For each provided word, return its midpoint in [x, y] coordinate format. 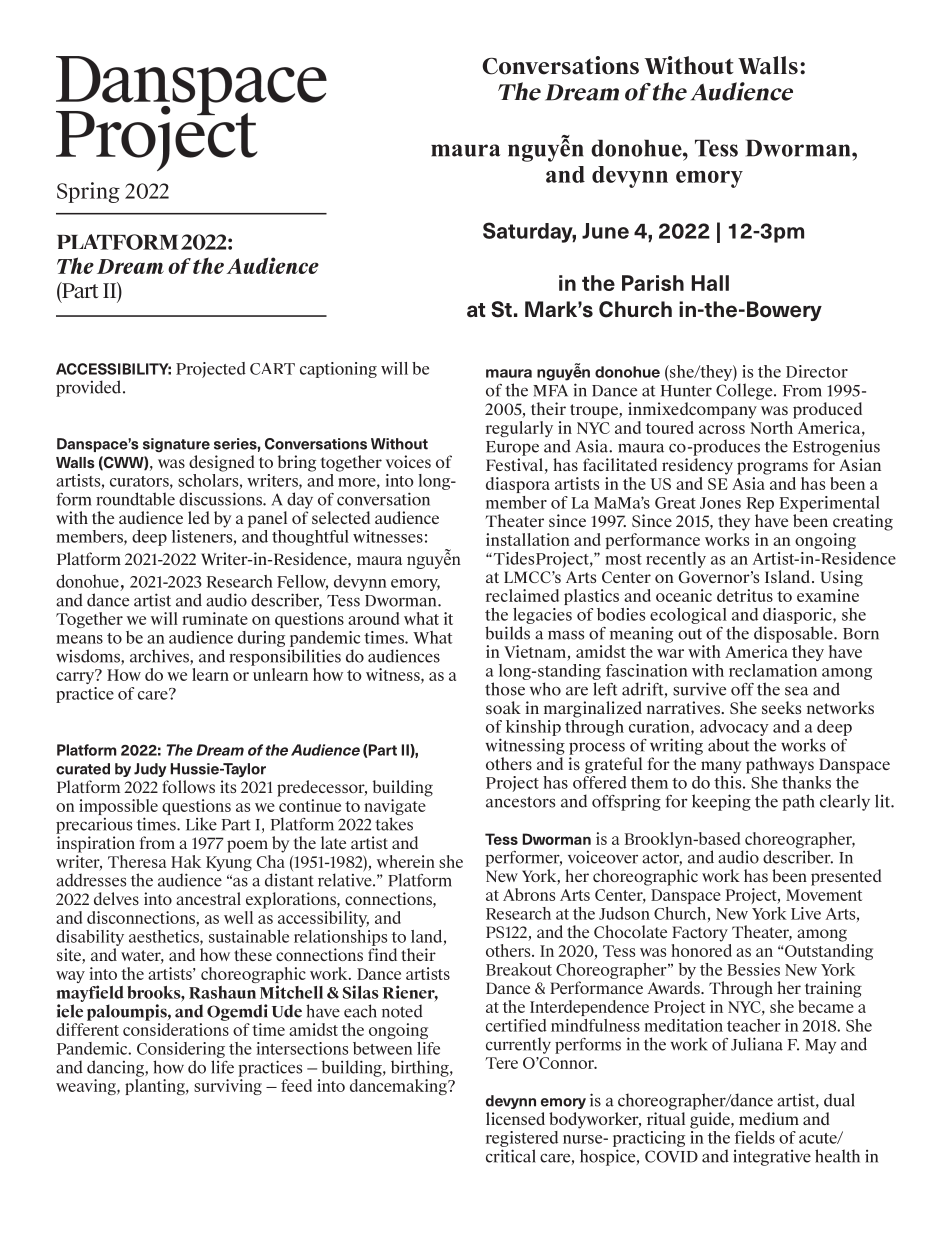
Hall [710, 283]
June [605, 231]
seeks [781, 707]
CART [272, 369]
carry [76, 677]
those [505, 689]
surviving [228, 1087]
